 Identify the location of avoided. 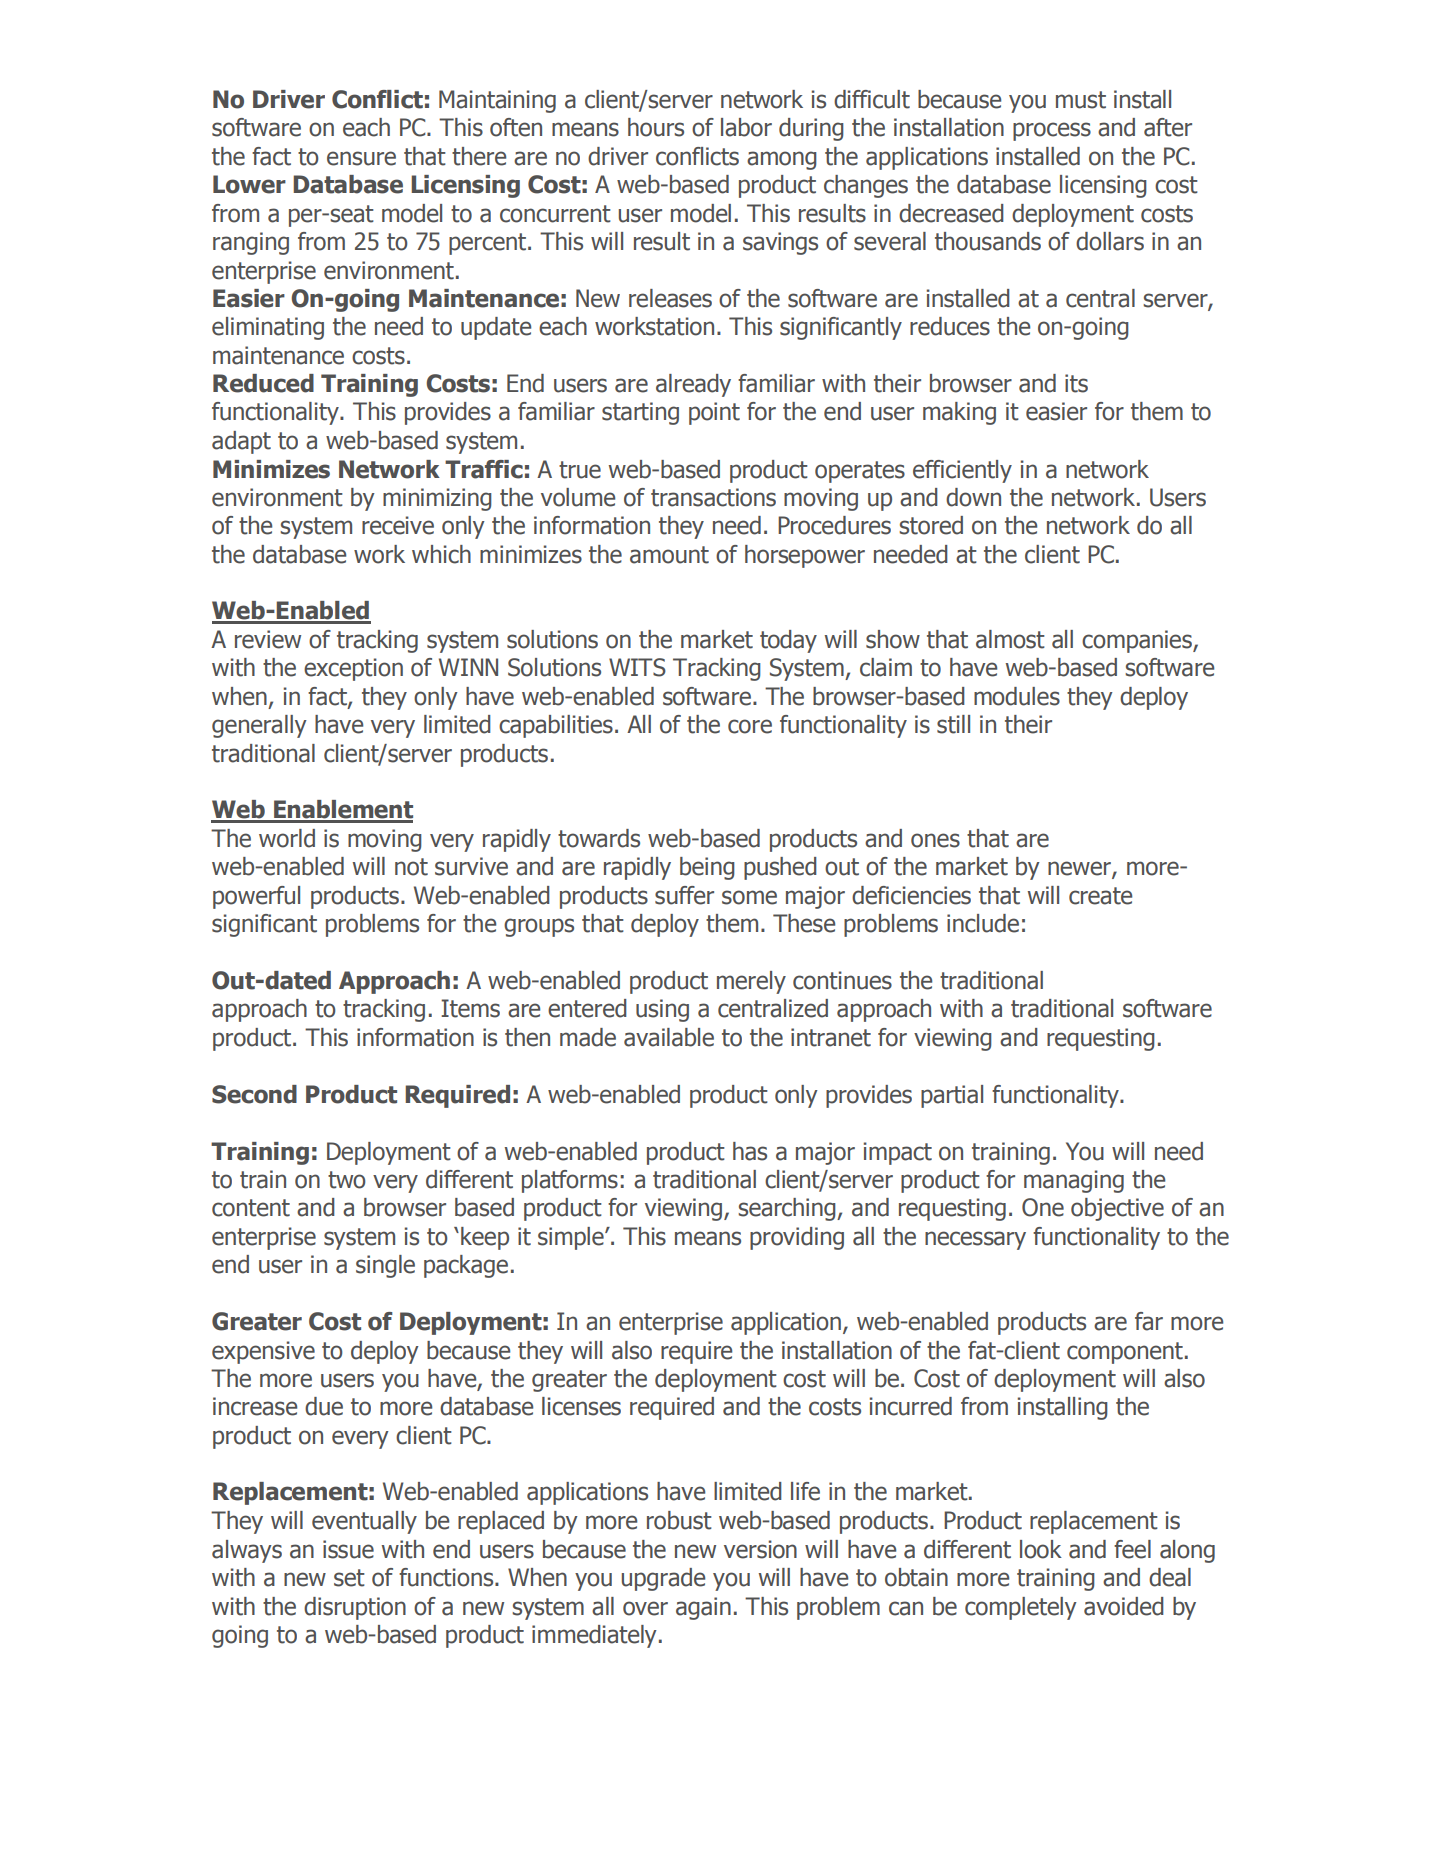
(1124, 1606).
